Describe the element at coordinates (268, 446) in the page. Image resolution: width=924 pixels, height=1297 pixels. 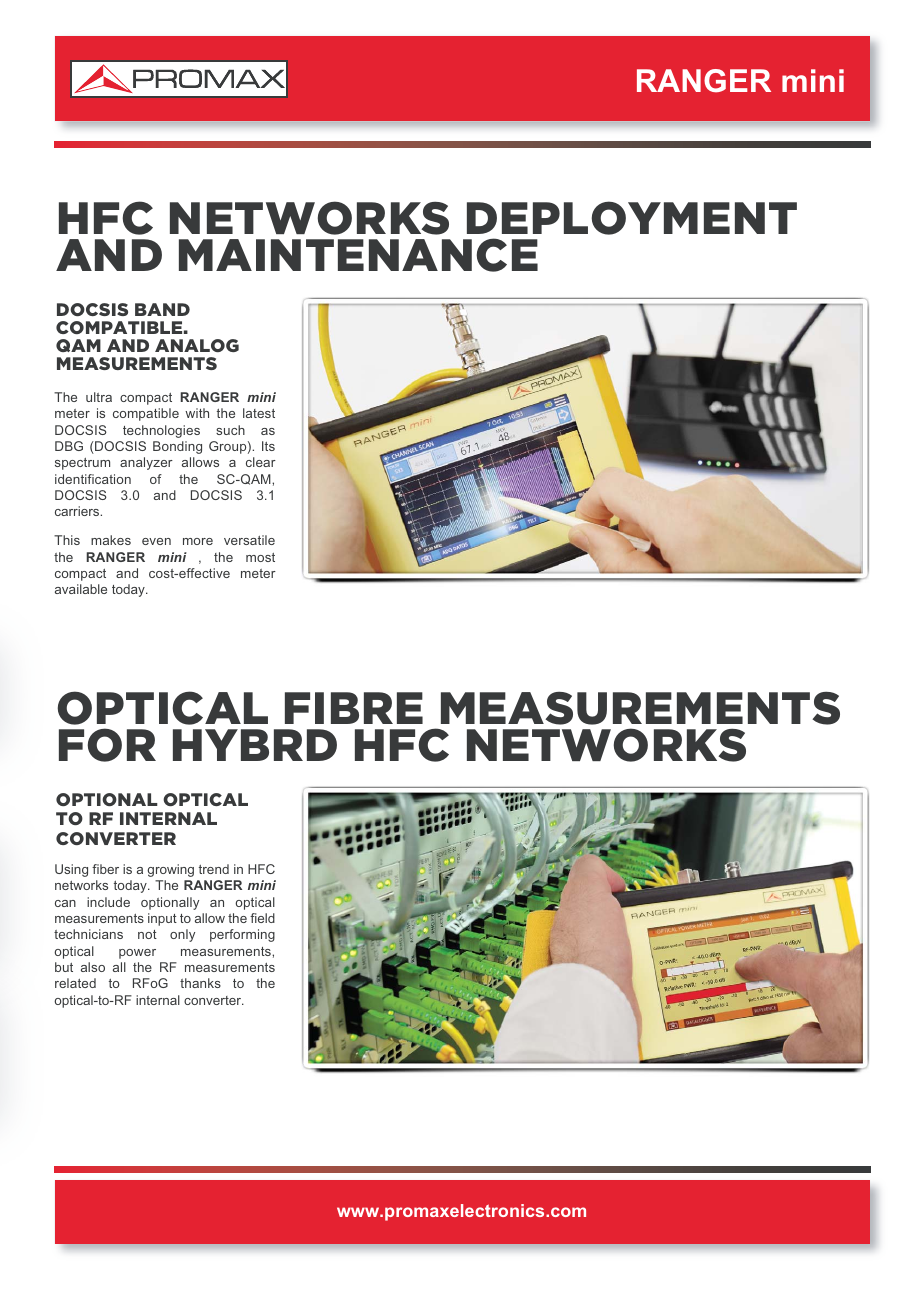
I see `Its` at that location.
